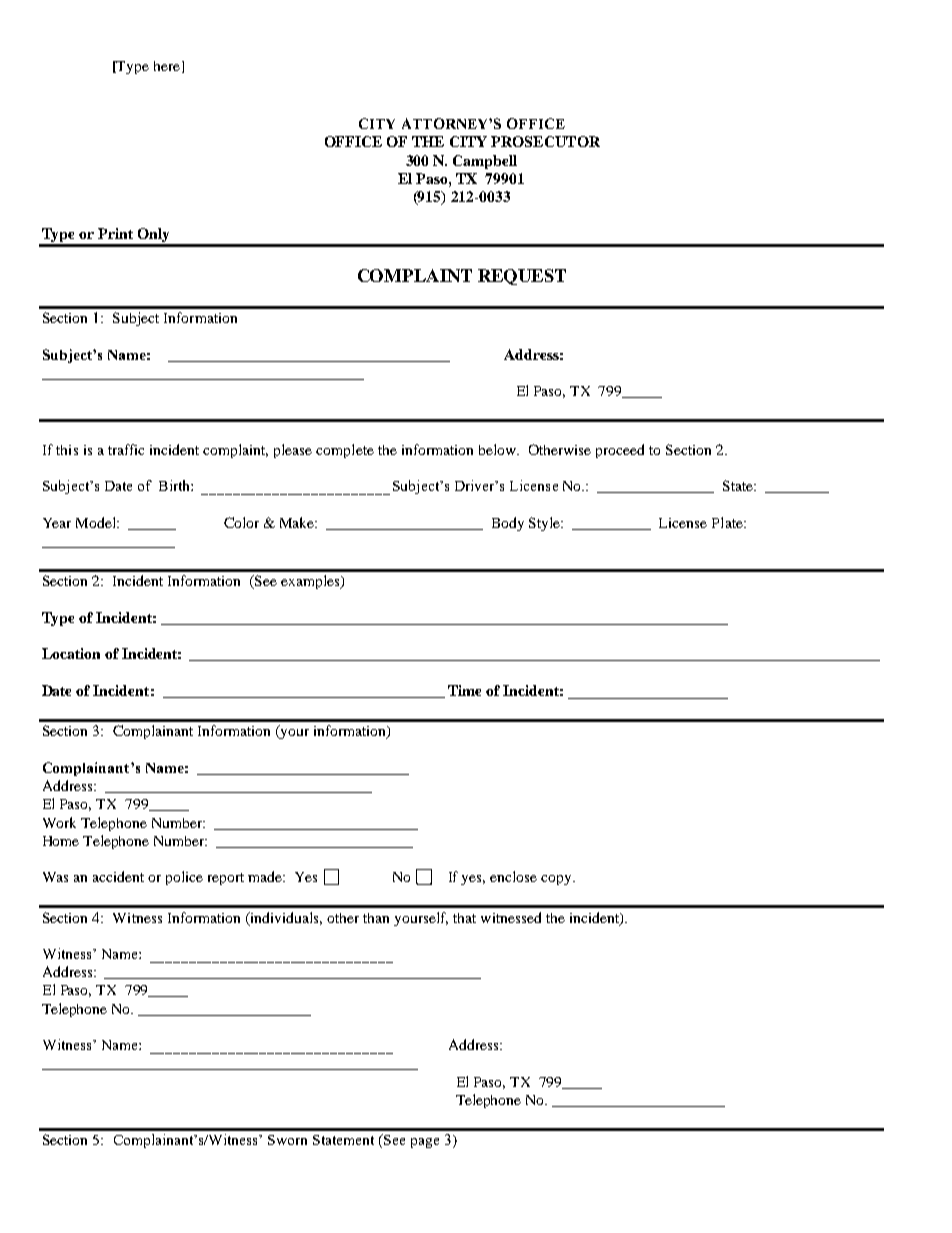  Describe the element at coordinates (464, 918) in the screenshot. I see `that` at that location.
